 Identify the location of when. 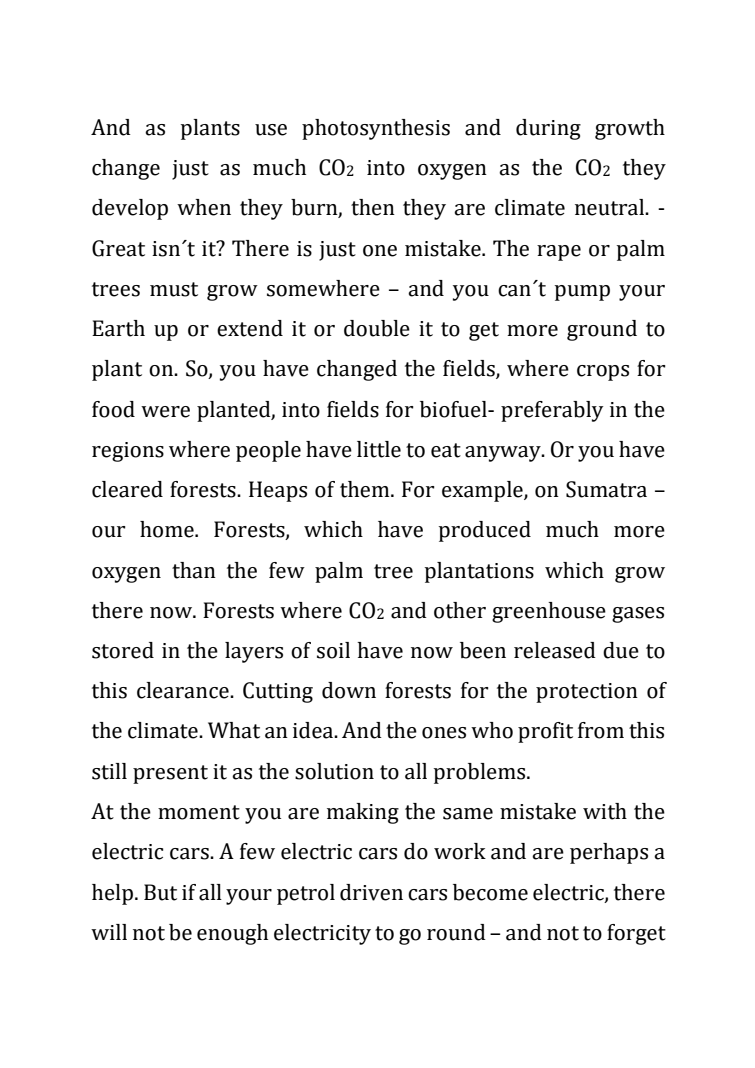
(204, 207).
